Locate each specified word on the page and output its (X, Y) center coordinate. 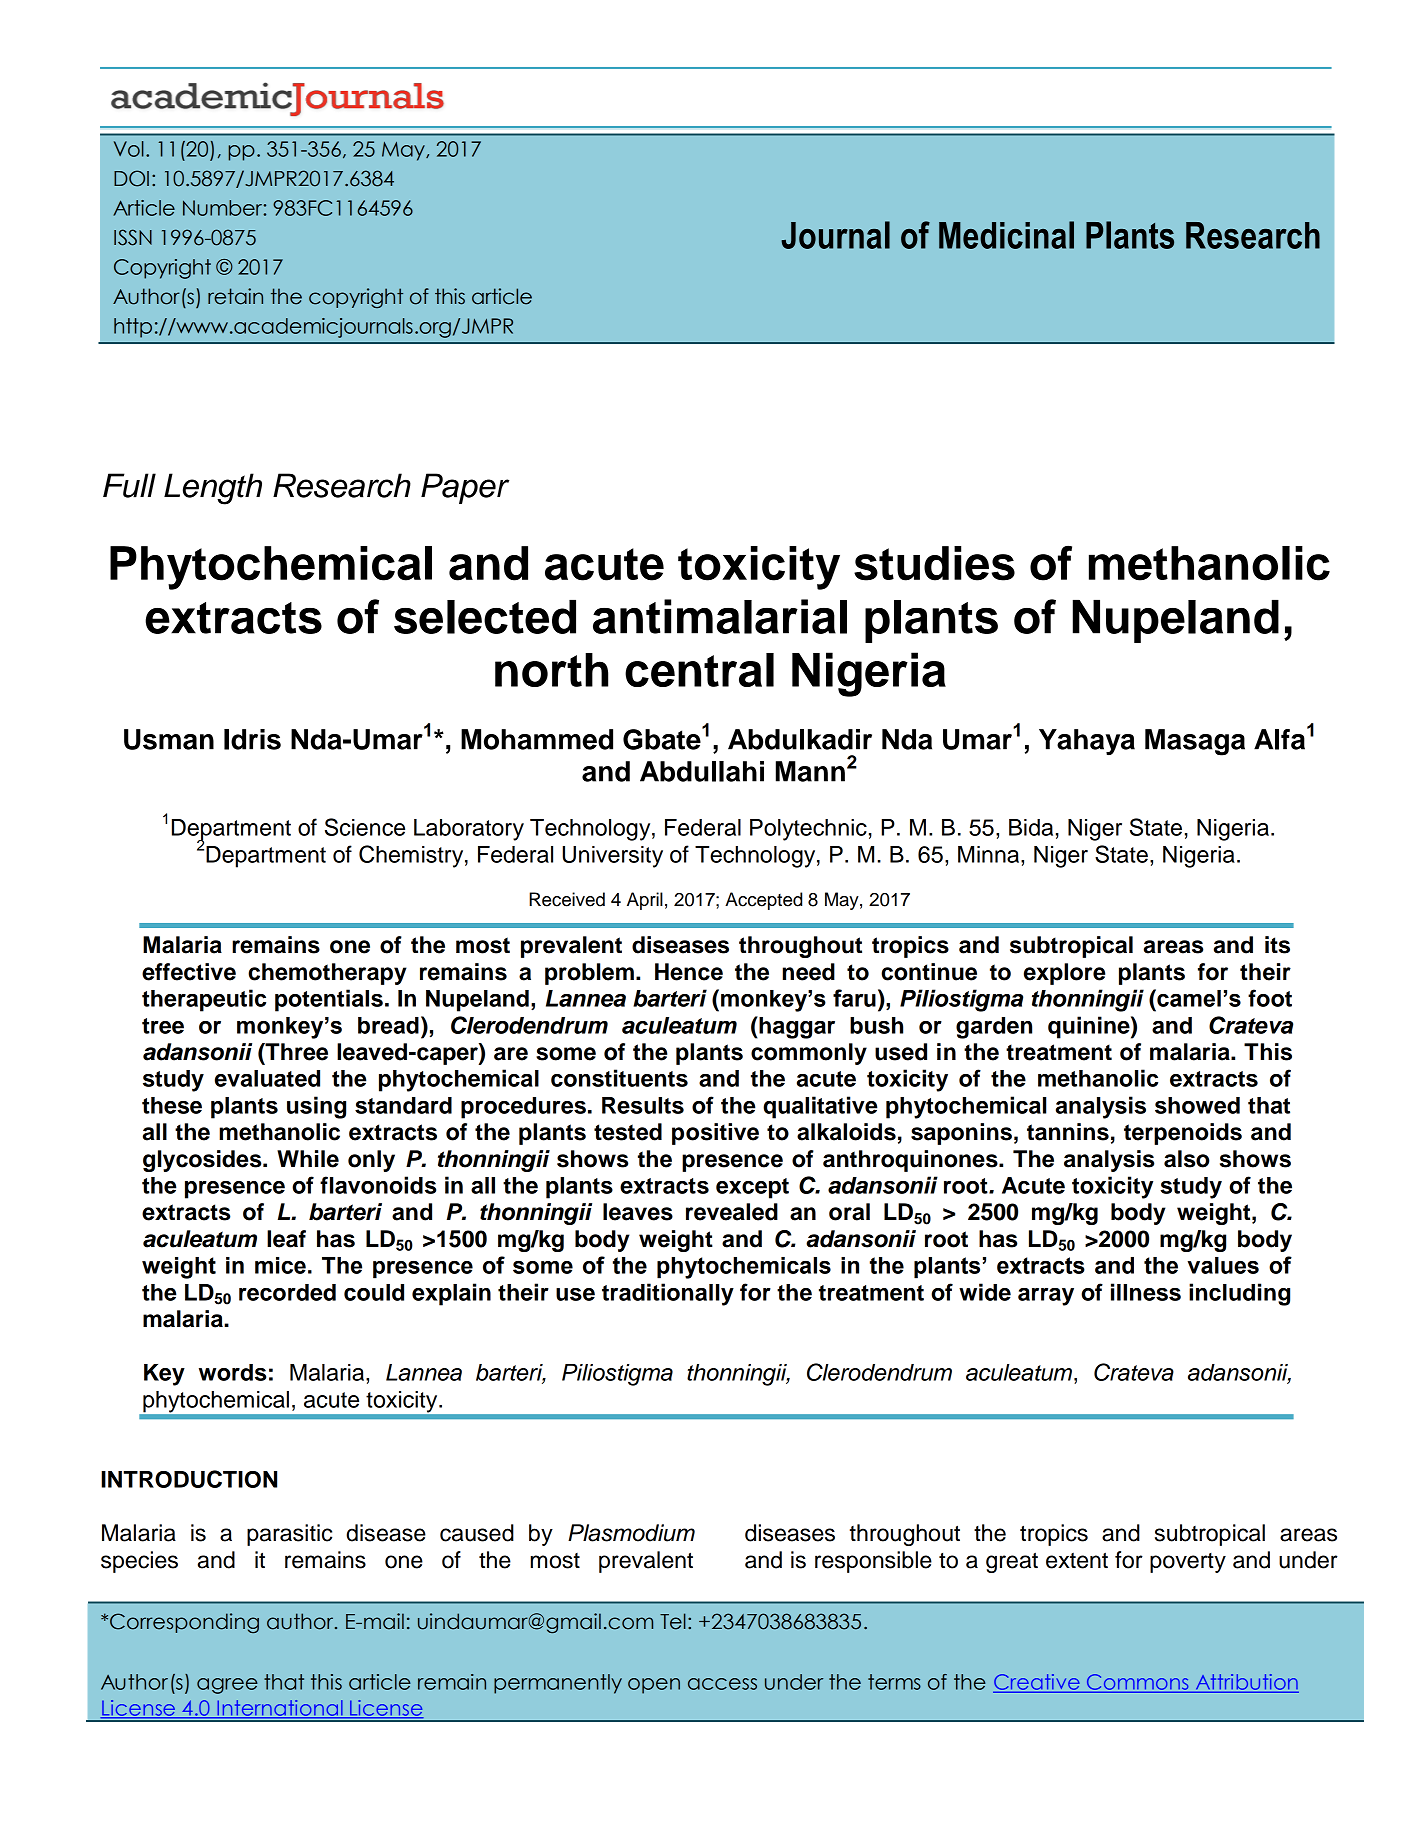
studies (934, 563)
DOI (131, 178)
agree (227, 1686)
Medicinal (1006, 235)
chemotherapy (327, 974)
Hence (689, 972)
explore (1064, 974)
